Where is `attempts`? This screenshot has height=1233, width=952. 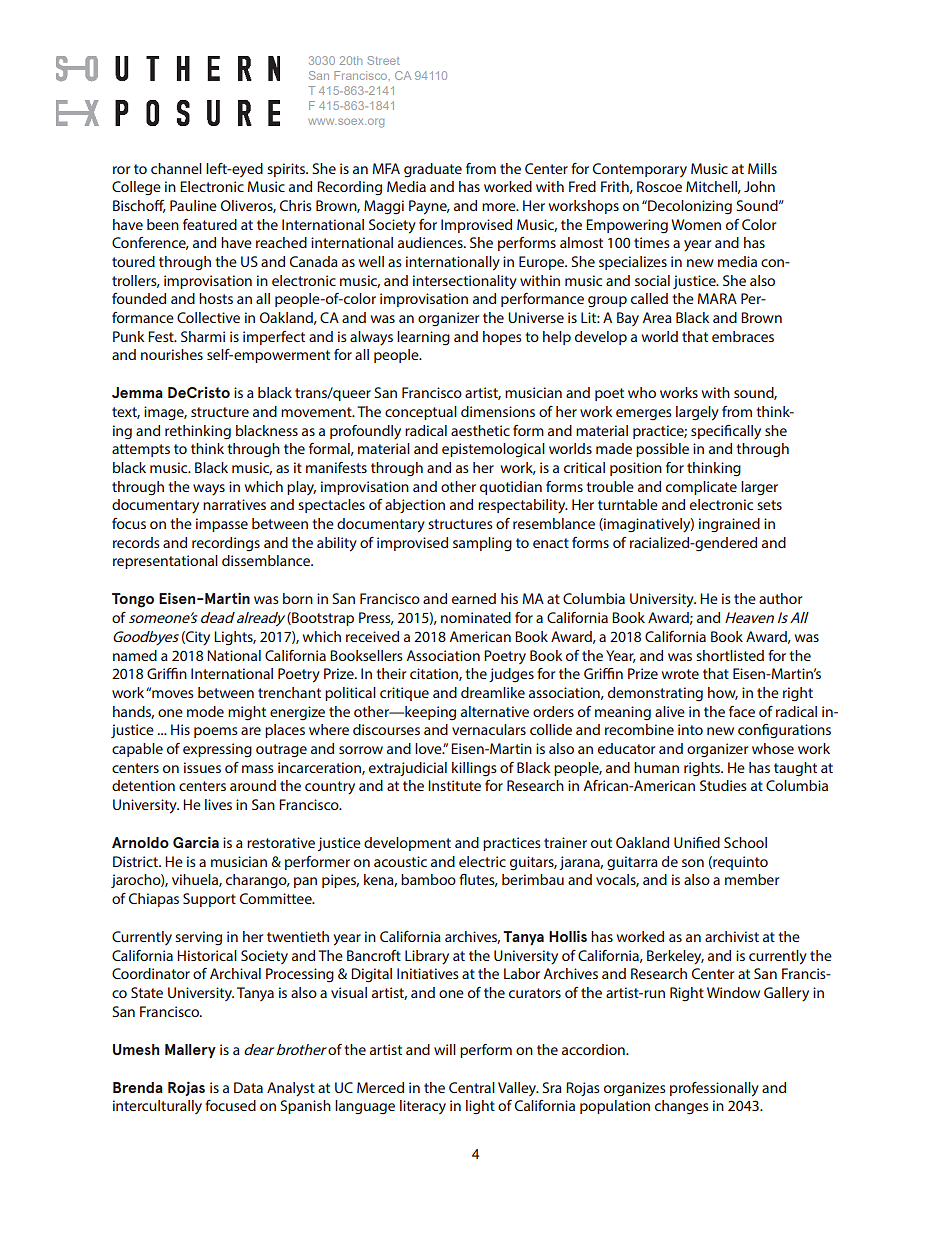 attempts is located at coordinates (141, 450).
